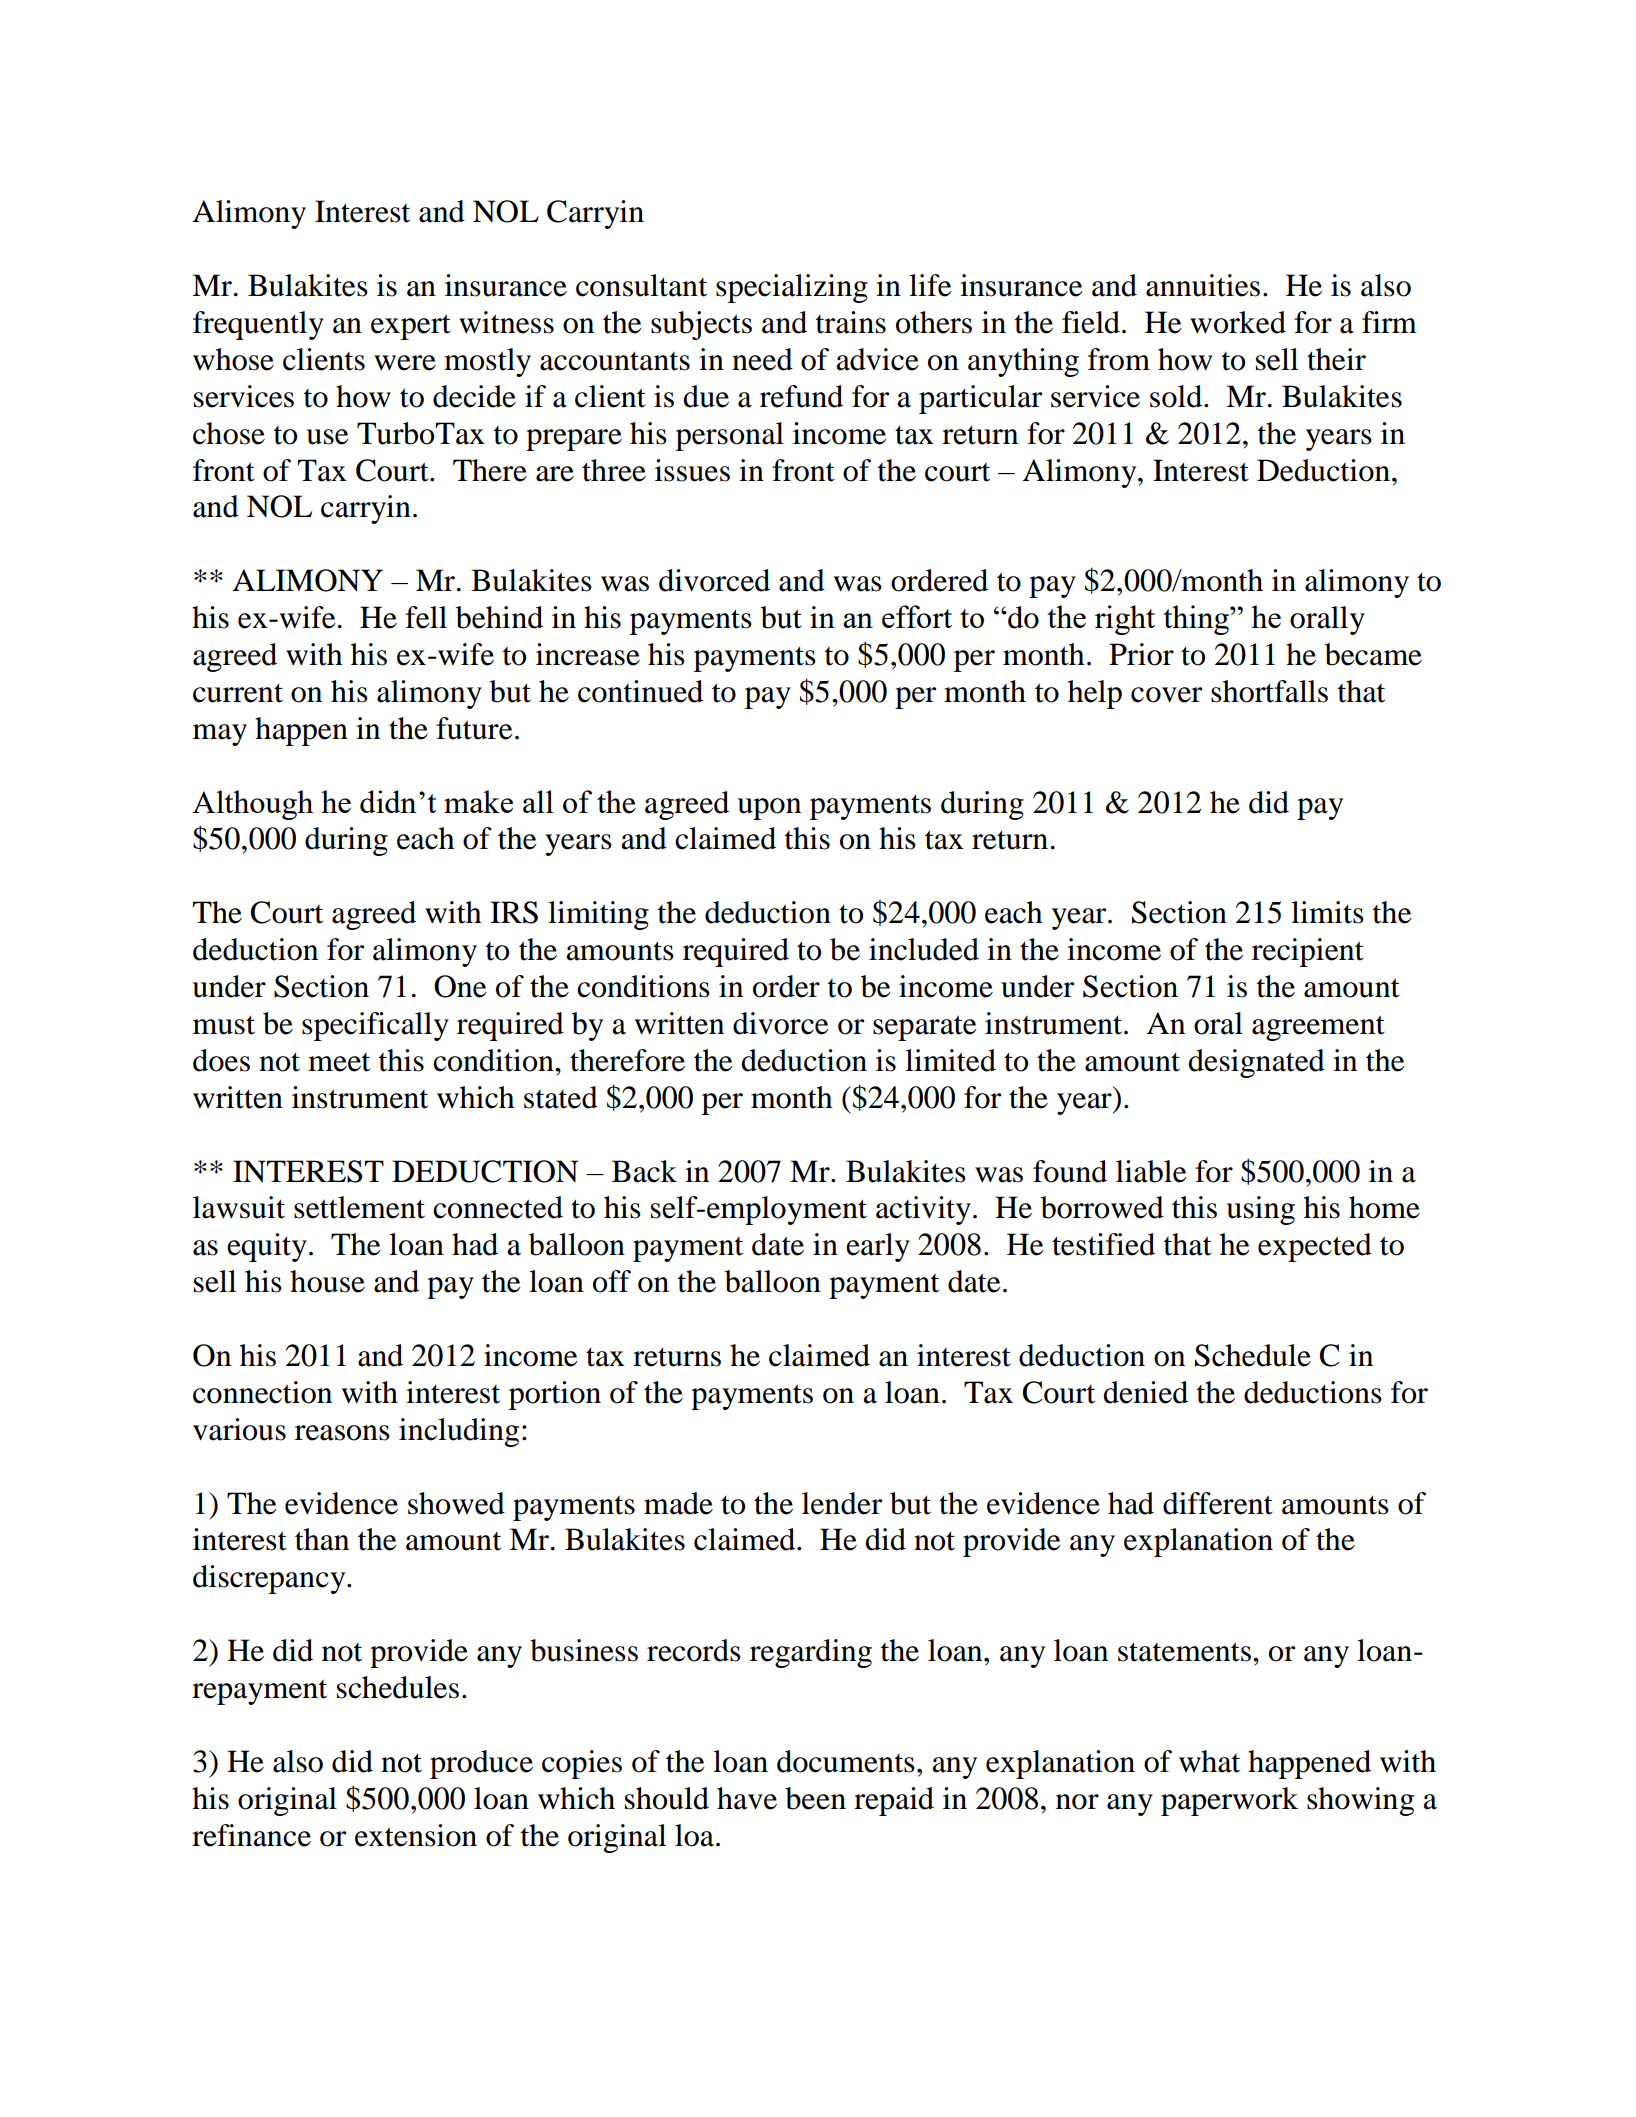  I want to click on worked, so click(1238, 322).
